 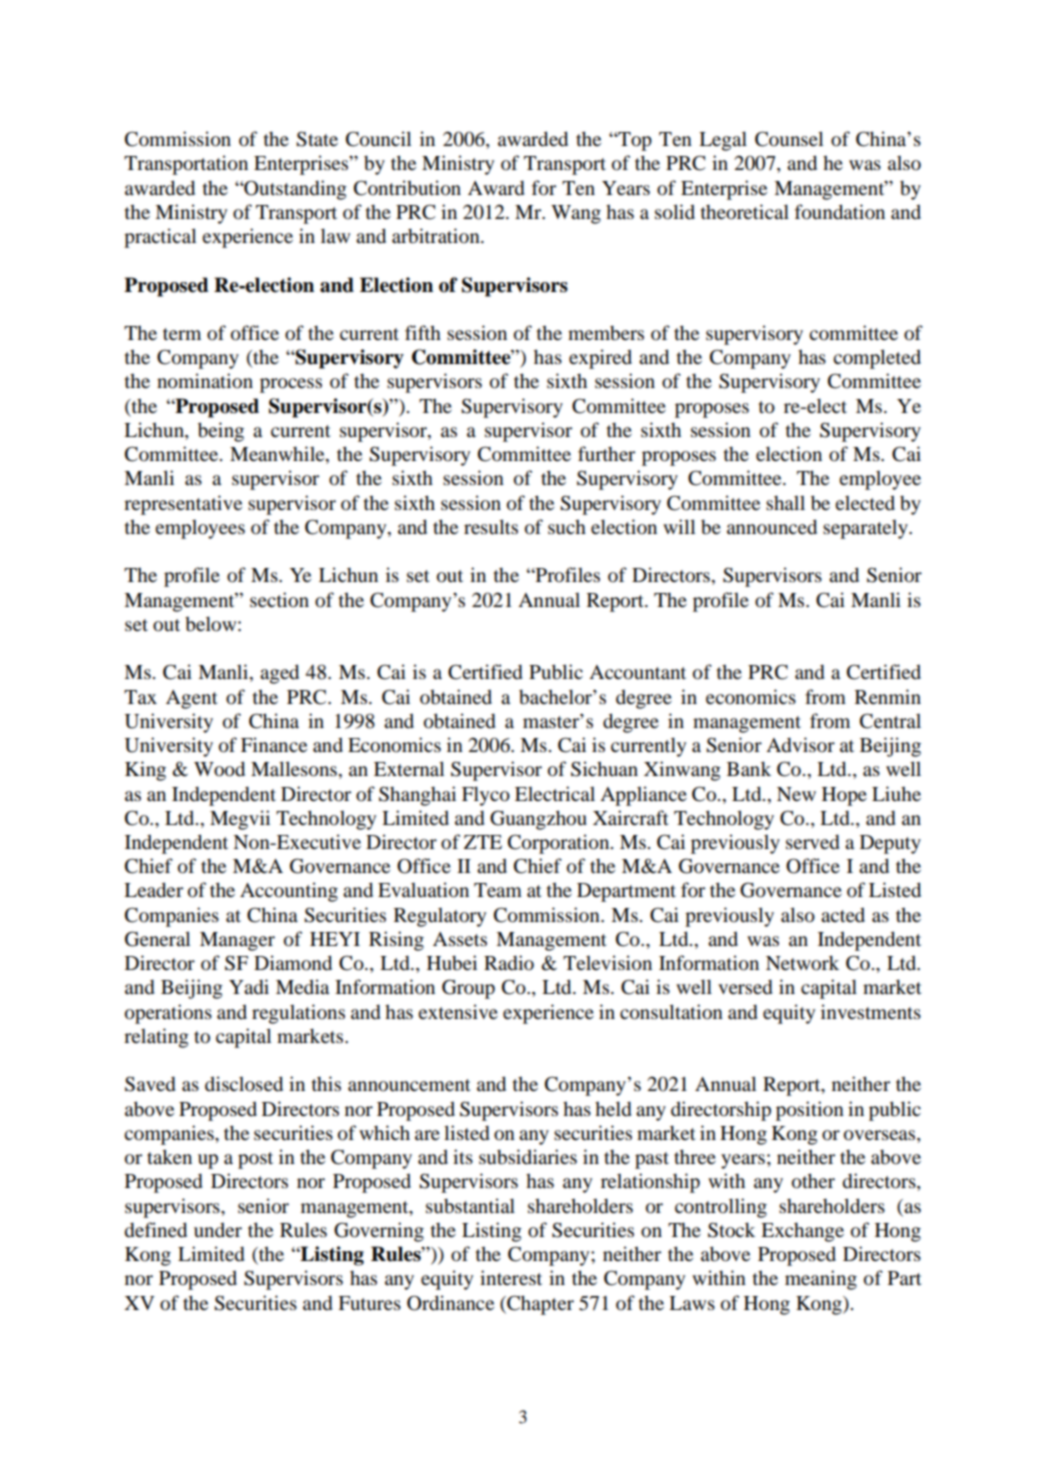 I want to click on under, so click(x=218, y=1230).
